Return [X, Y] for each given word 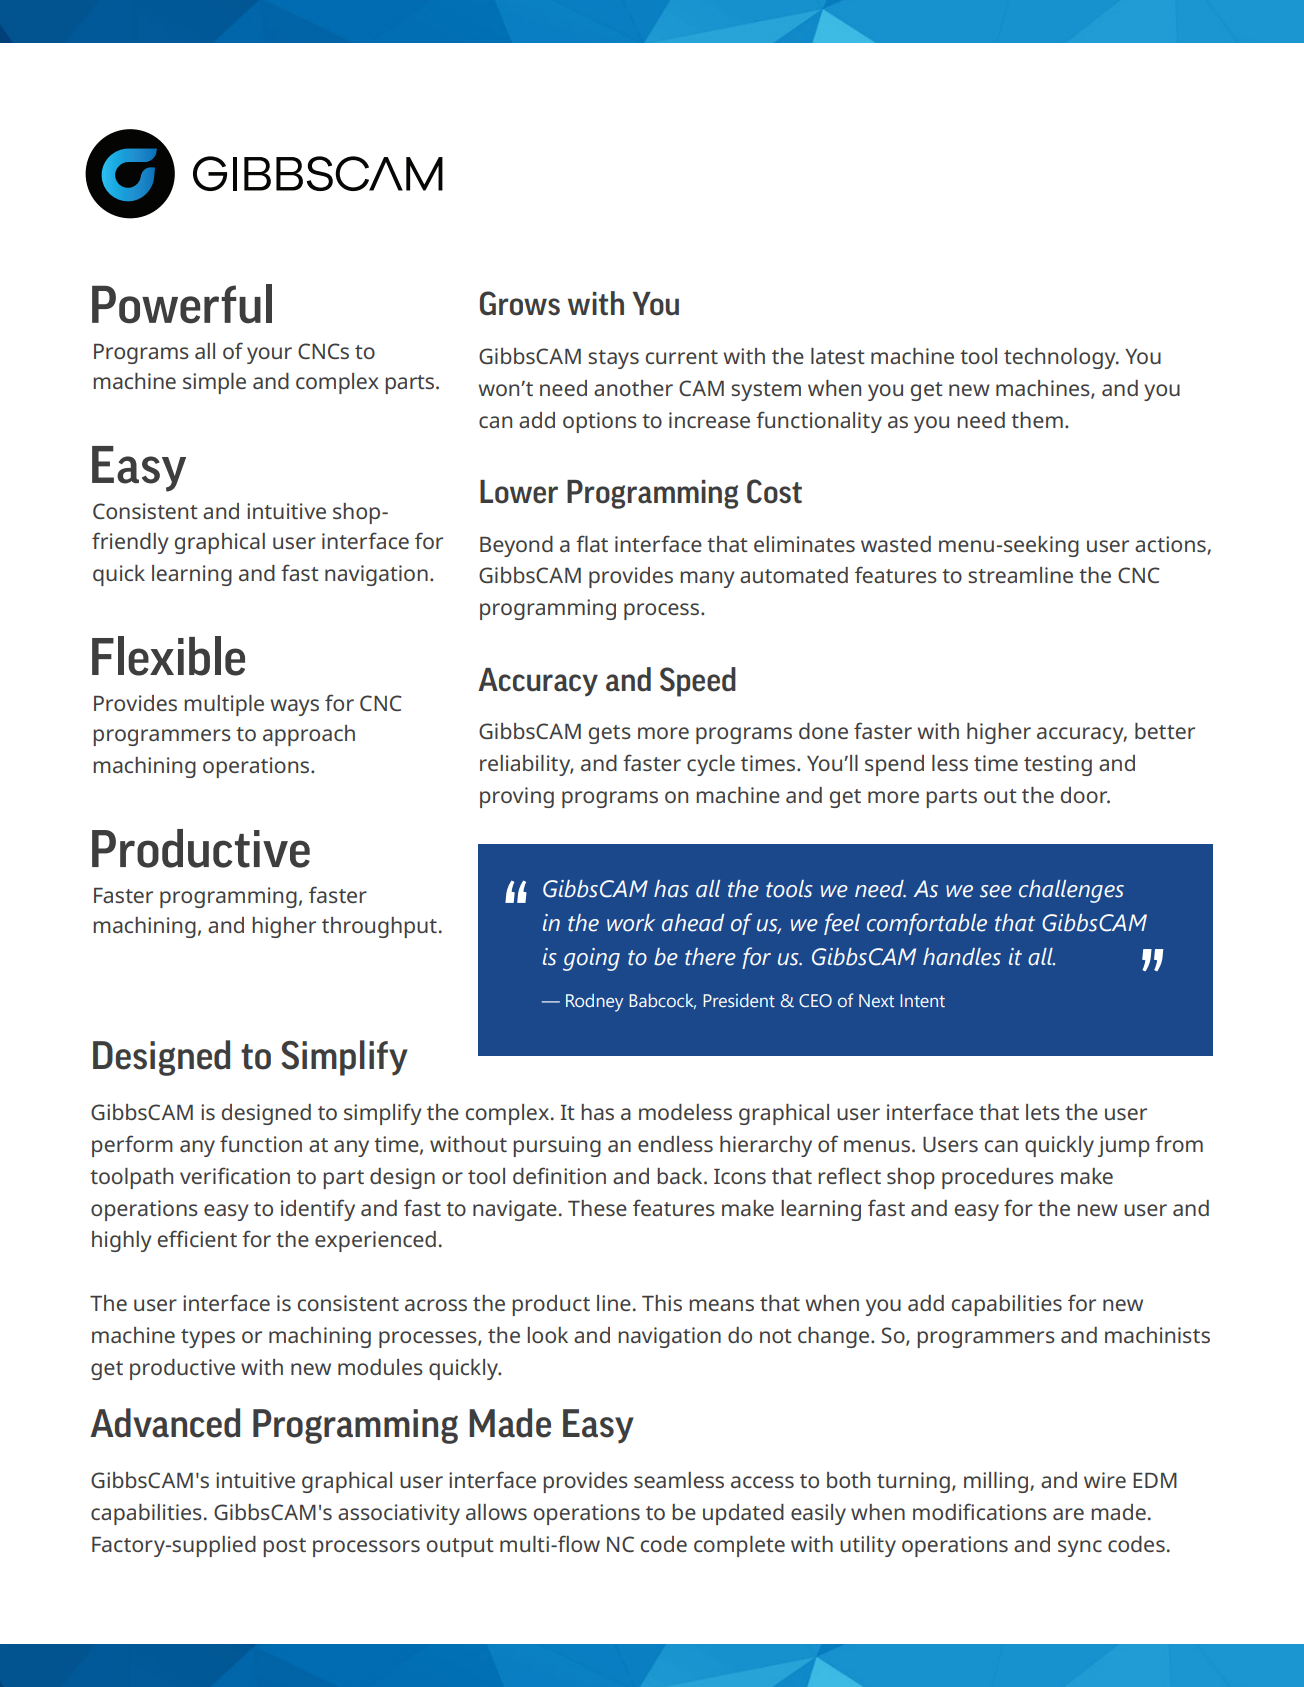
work [631, 923]
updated [743, 1514]
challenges [1071, 891]
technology [1061, 358]
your [269, 355]
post [284, 1547]
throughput [379, 927]
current [682, 357]
